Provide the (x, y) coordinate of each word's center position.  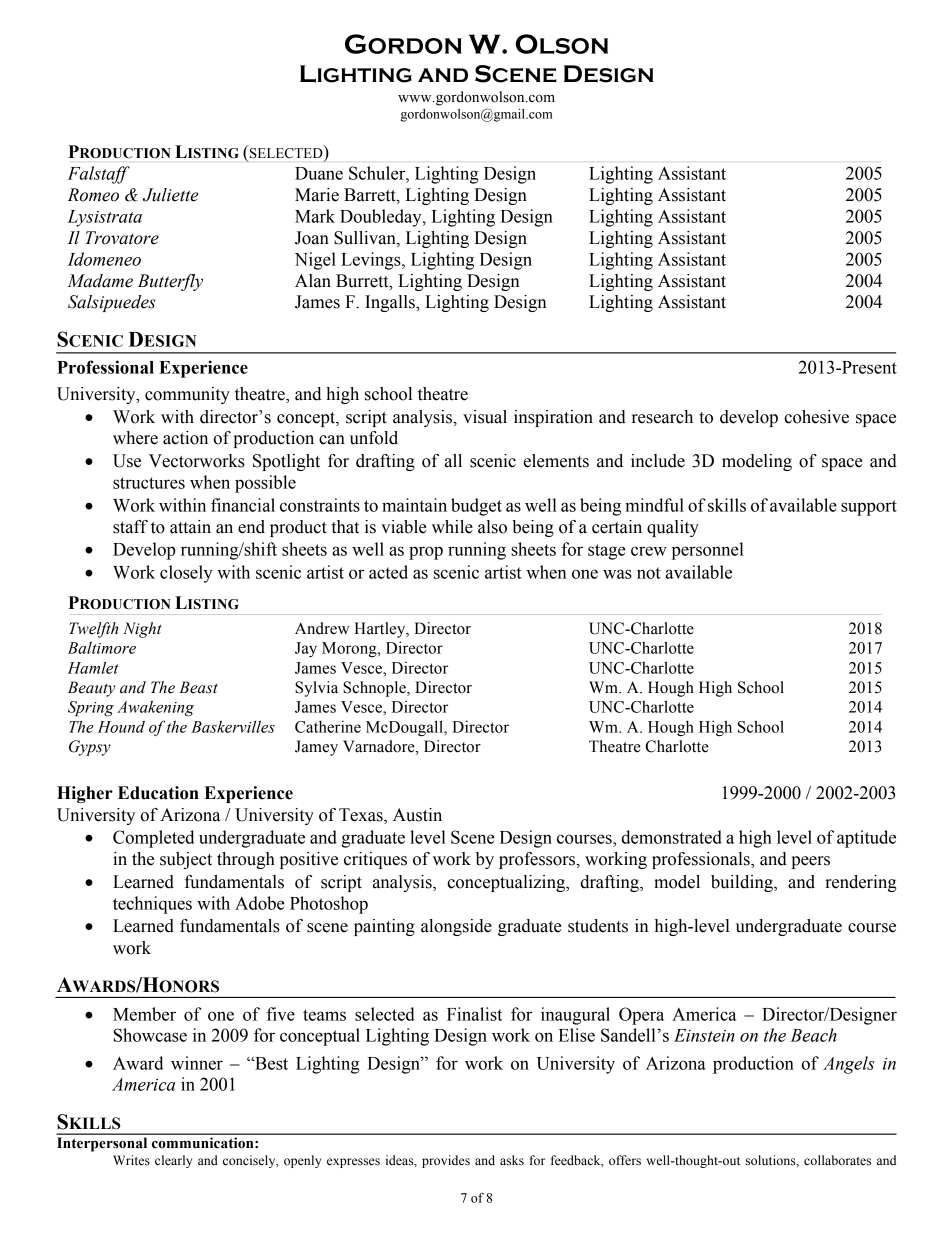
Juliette (170, 195)
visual (485, 417)
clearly (173, 1161)
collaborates (837, 1160)
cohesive (816, 417)
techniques (152, 905)
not (649, 573)
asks (512, 1160)
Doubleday (382, 218)
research (662, 417)
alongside (456, 927)
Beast (198, 687)
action (185, 438)
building (743, 883)
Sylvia (316, 689)
